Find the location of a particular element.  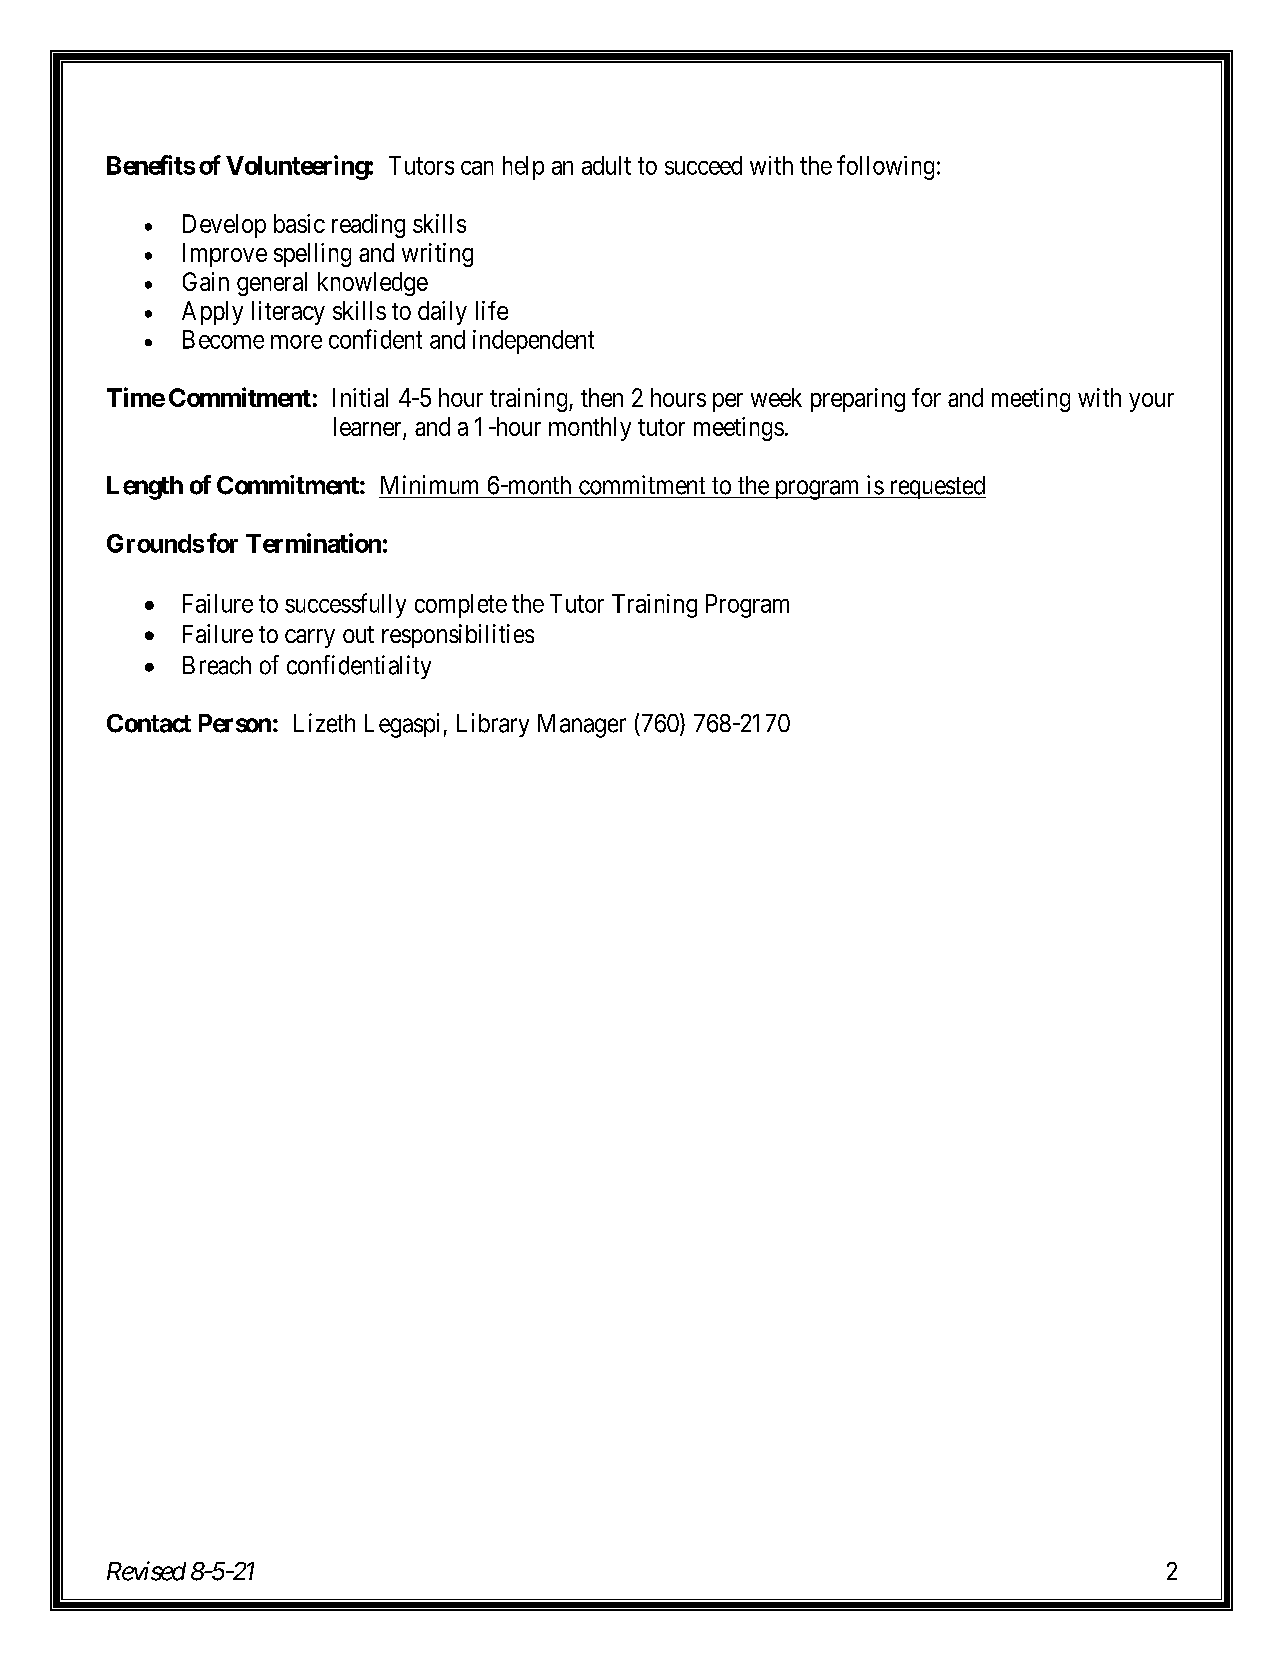

following is located at coordinates (885, 167).
